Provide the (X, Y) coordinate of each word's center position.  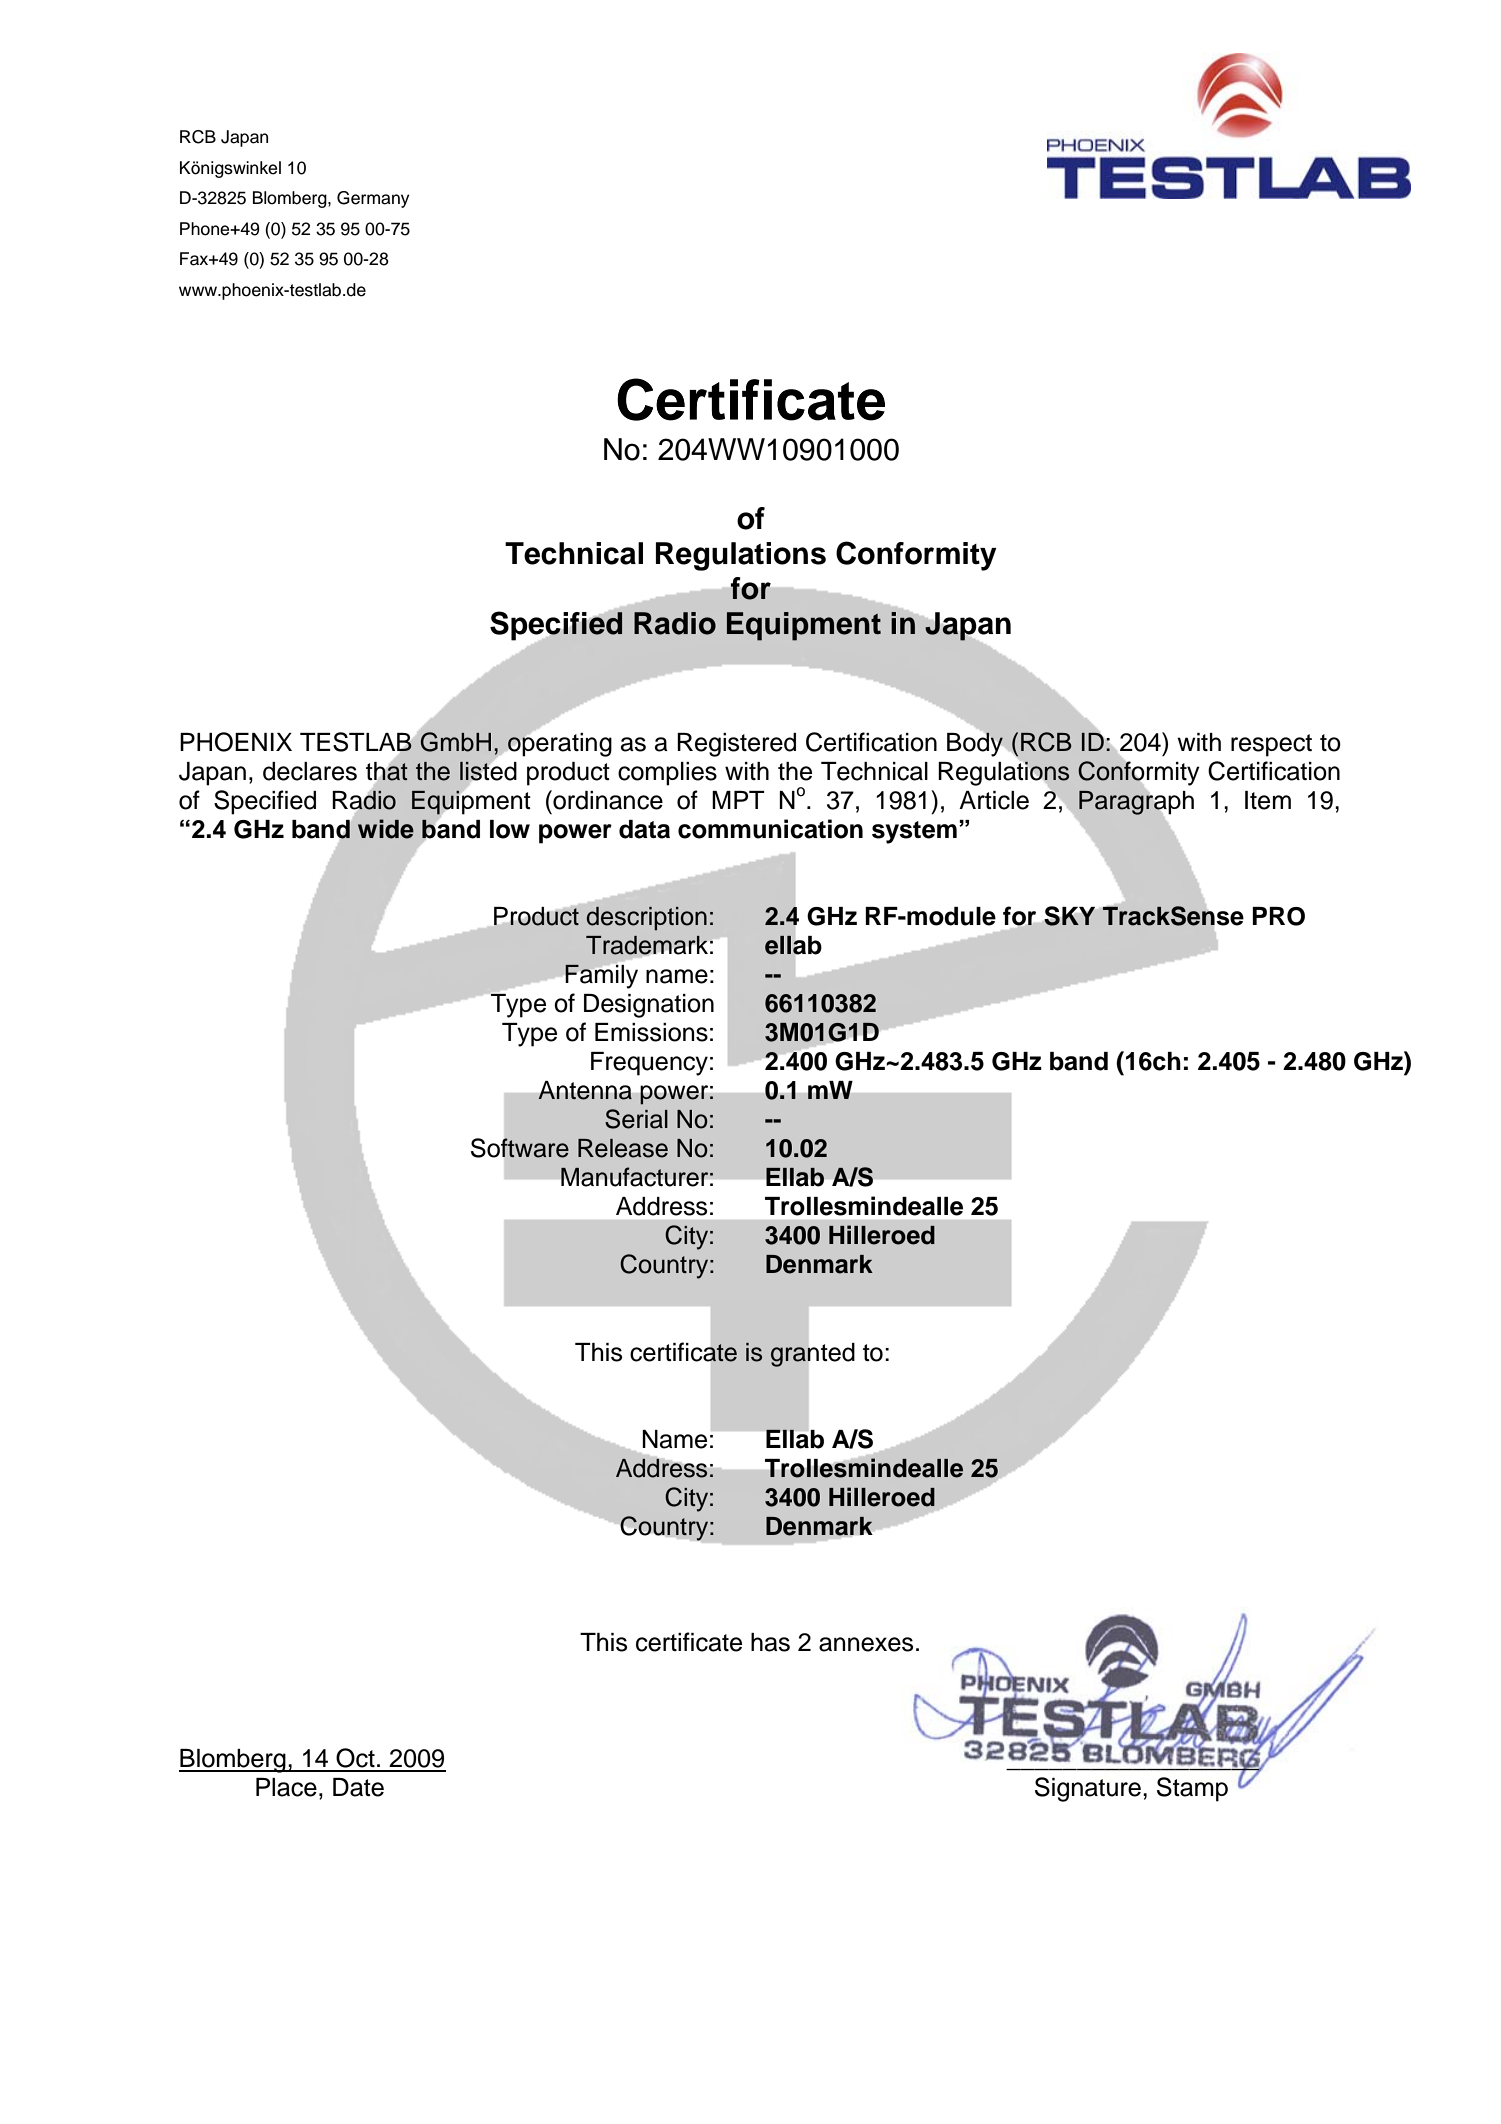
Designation (649, 1006)
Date (358, 1787)
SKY (1069, 916)
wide (386, 829)
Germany (373, 199)
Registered (736, 745)
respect (1271, 745)
